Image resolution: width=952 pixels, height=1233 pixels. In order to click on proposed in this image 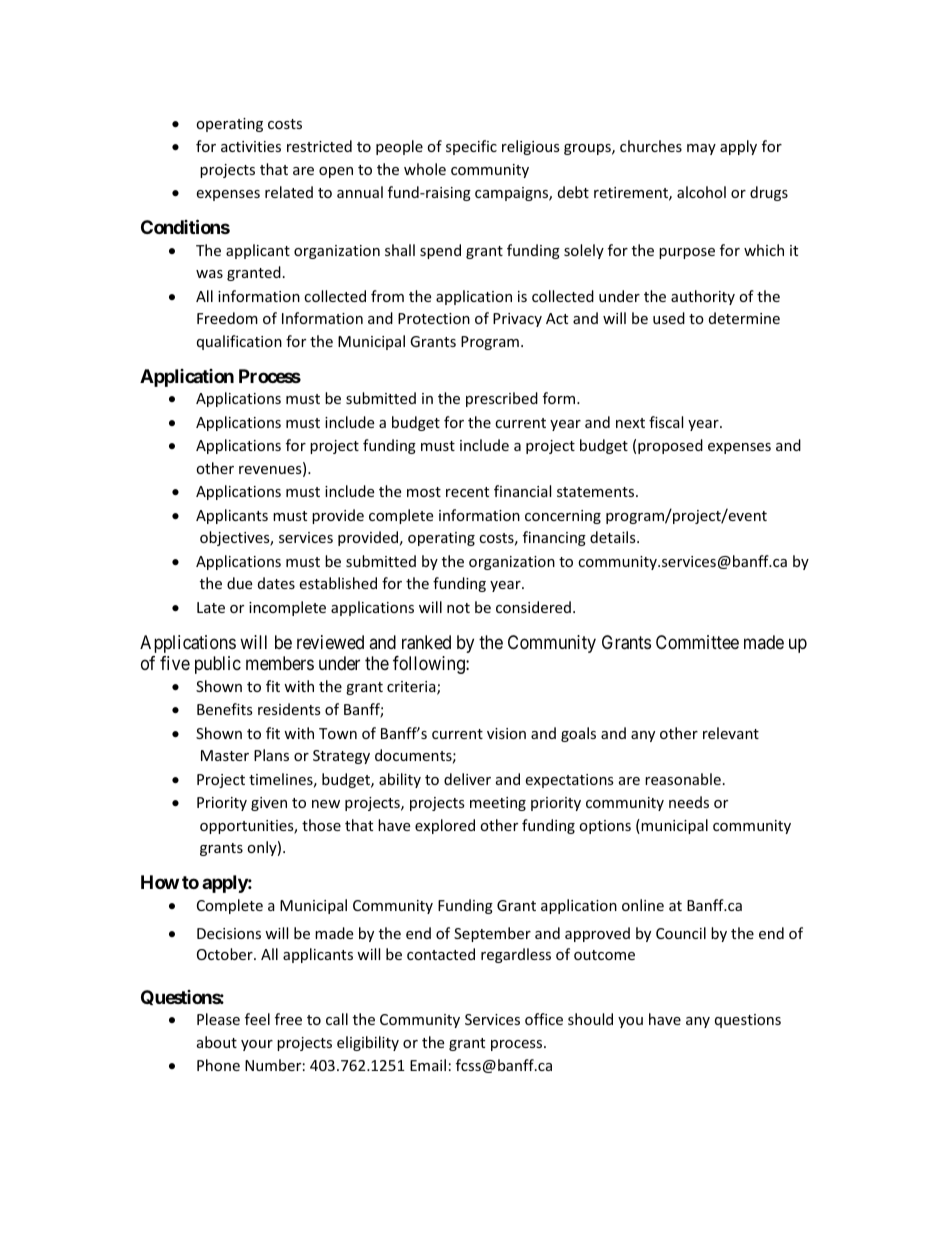, I will do `click(670, 446)`.
